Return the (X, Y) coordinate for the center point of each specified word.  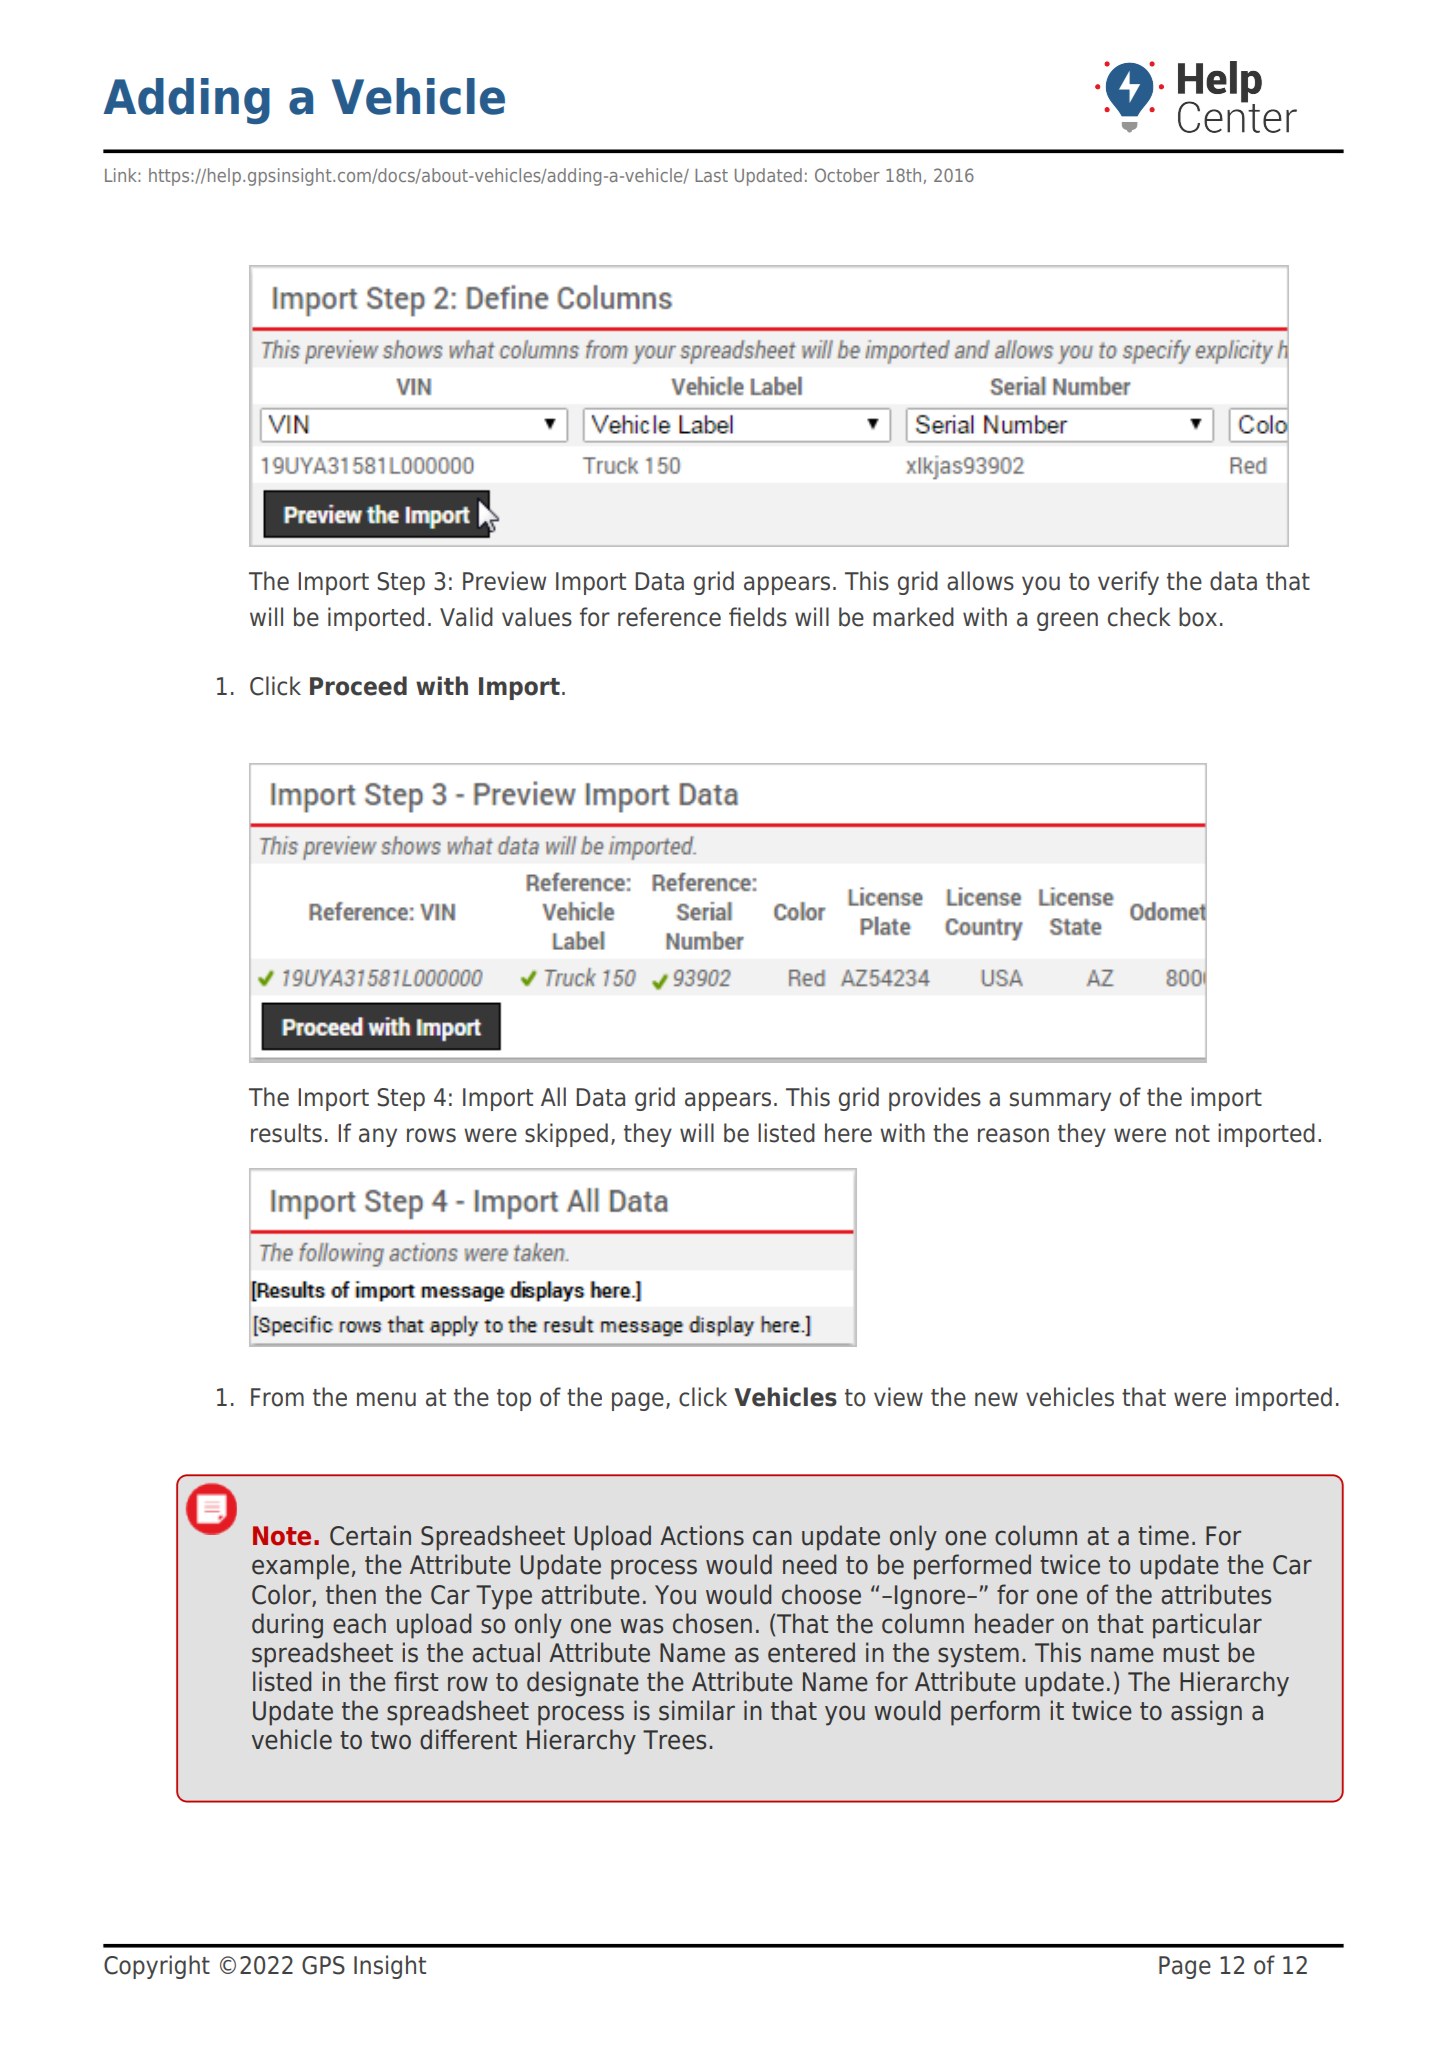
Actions (702, 1535)
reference (669, 617)
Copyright (157, 1967)
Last (711, 175)
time (1163, 1535)
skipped (566, 1135)
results (286, 1133)
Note (282, 1536)
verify (1128, 583)
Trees (674, 1740)
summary (1060, 1101)
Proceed (358, 686)
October (847, 175)
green (1067, 621)
